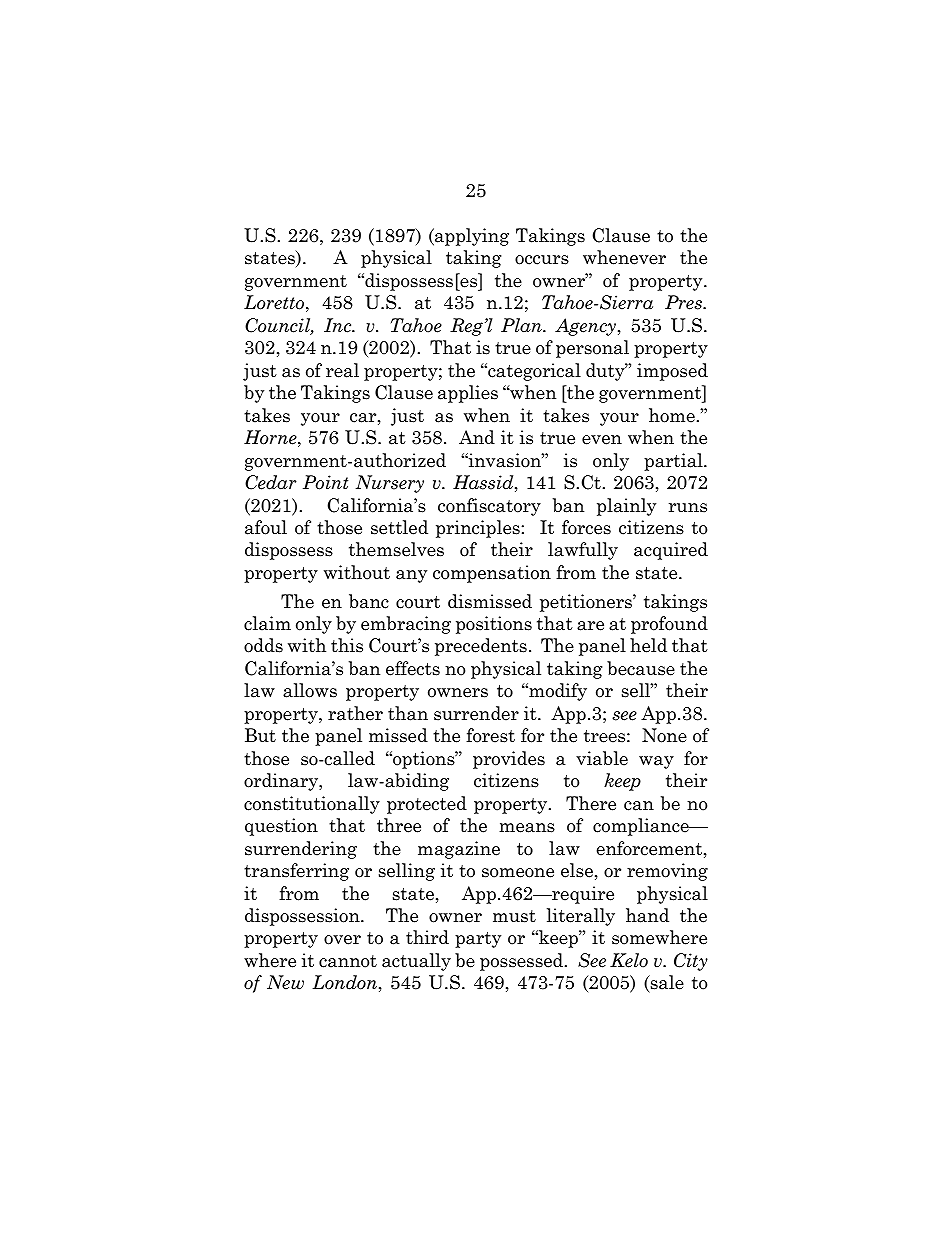  I want to click on constitutionally, so click(312, 805).
